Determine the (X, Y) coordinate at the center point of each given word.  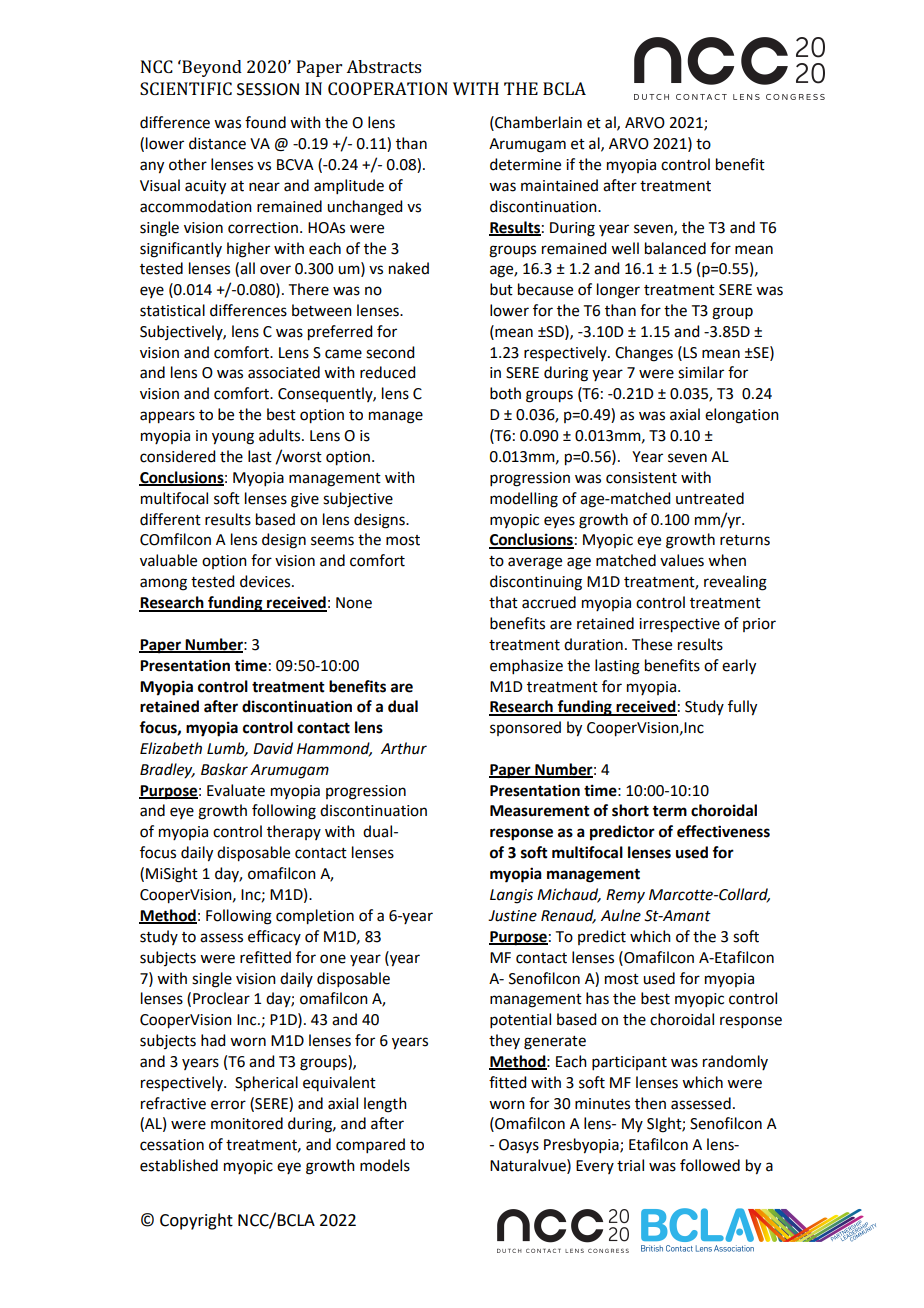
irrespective (679, 625)
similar (701, 372)
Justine (512, 916)
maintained (559, 185)
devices (266, 581)
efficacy (274, 937)
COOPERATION (388, 88)
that (503, 602)
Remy (625, 896)
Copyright (196, 1221)
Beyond (211, 68)
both (505, 393)
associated (284, 372)
